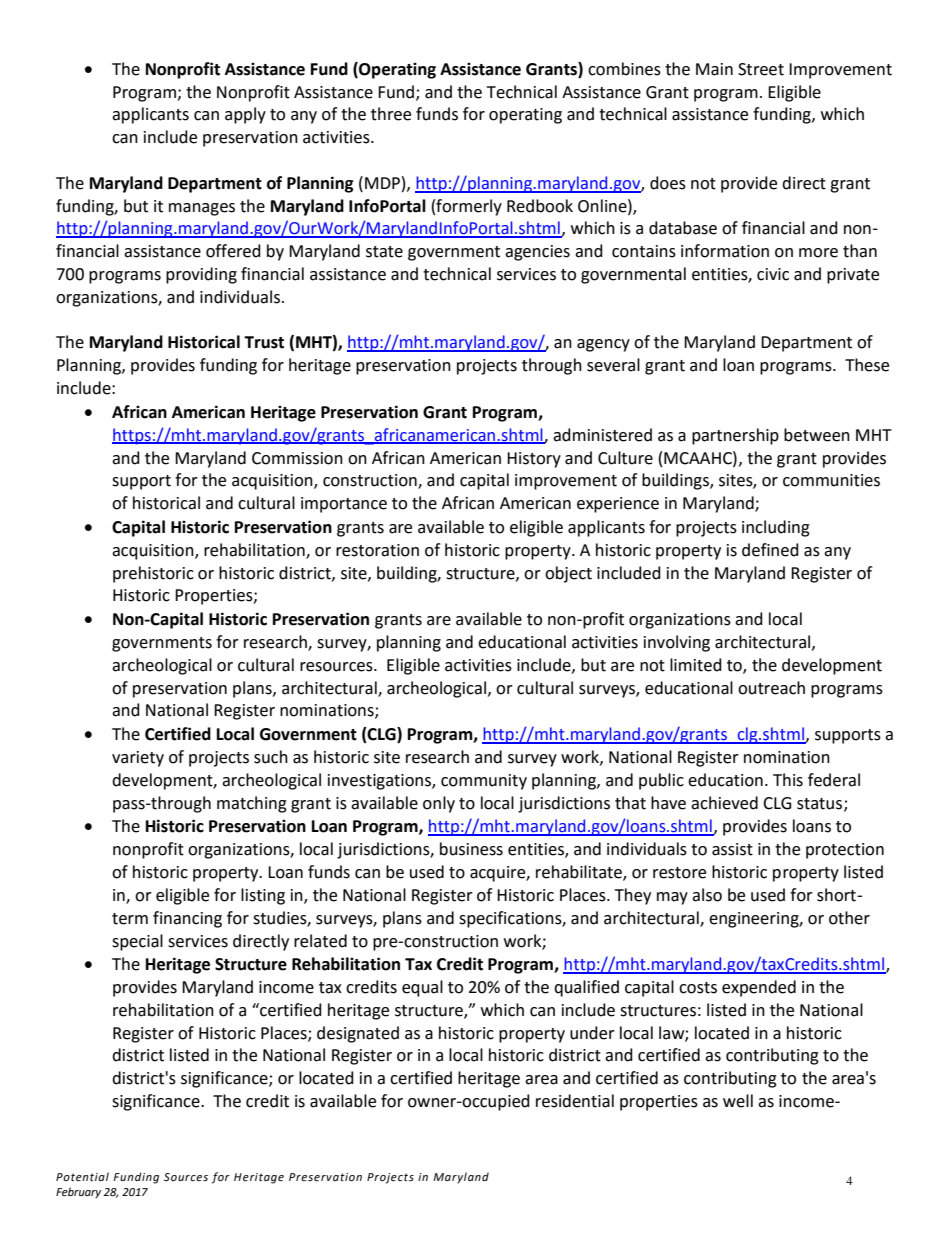 The height and width of the image is (1233, 952). Describe the element at coordinates (245, 115) in the image. I see `apply` at that location.
